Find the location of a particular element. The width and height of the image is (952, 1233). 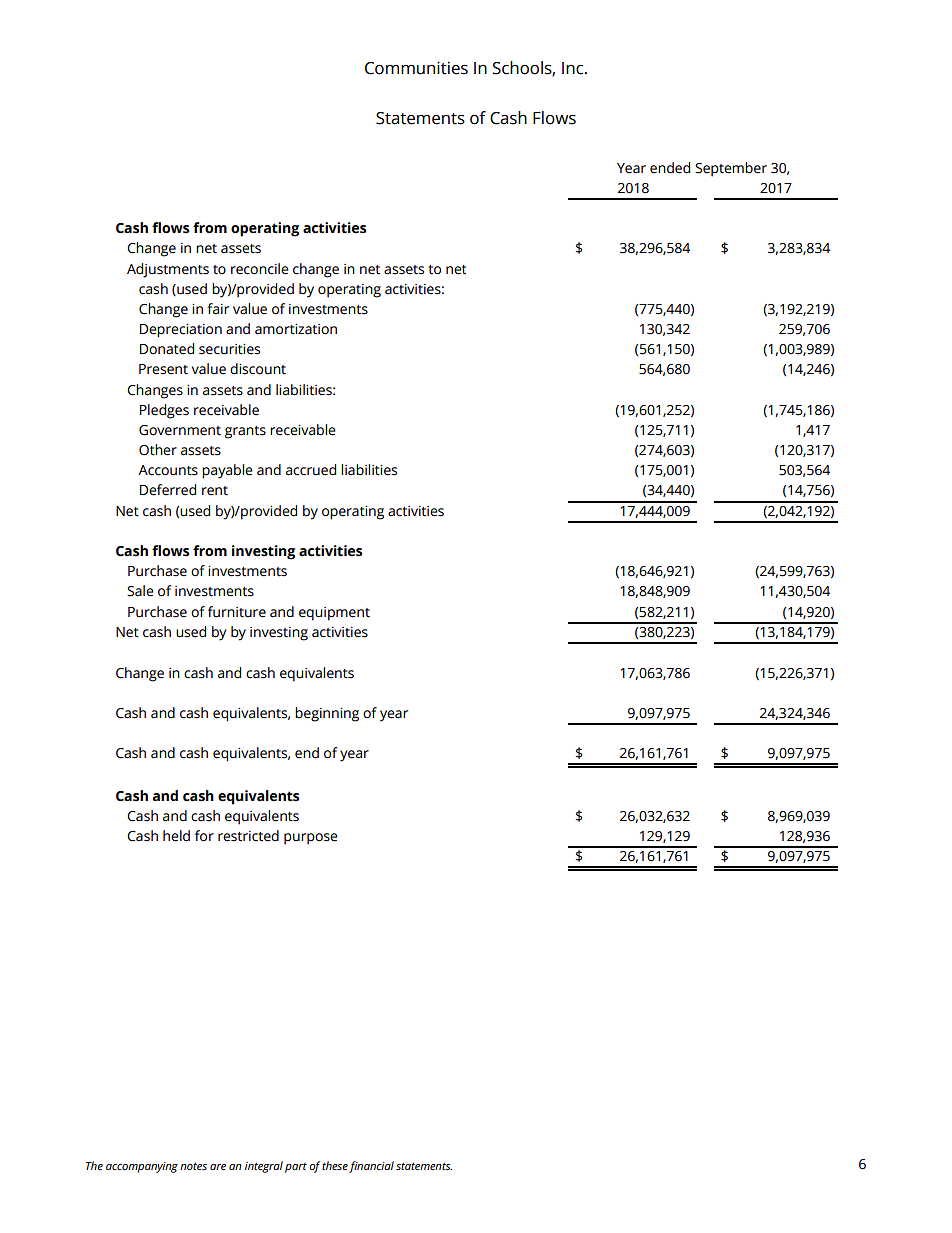

financial is located at coordinates (371, 1167).
